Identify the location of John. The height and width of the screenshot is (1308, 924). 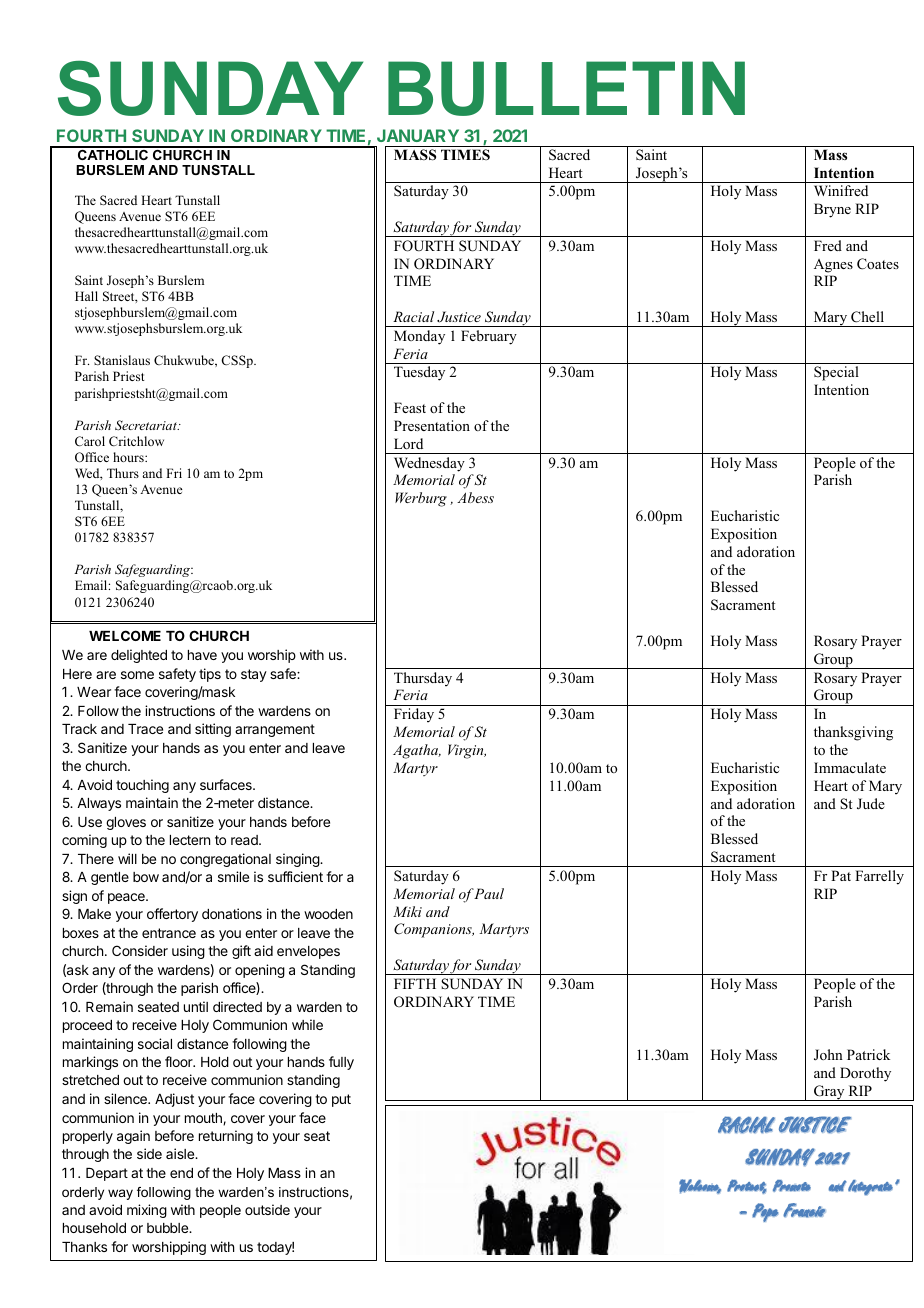
(828, 1055).
